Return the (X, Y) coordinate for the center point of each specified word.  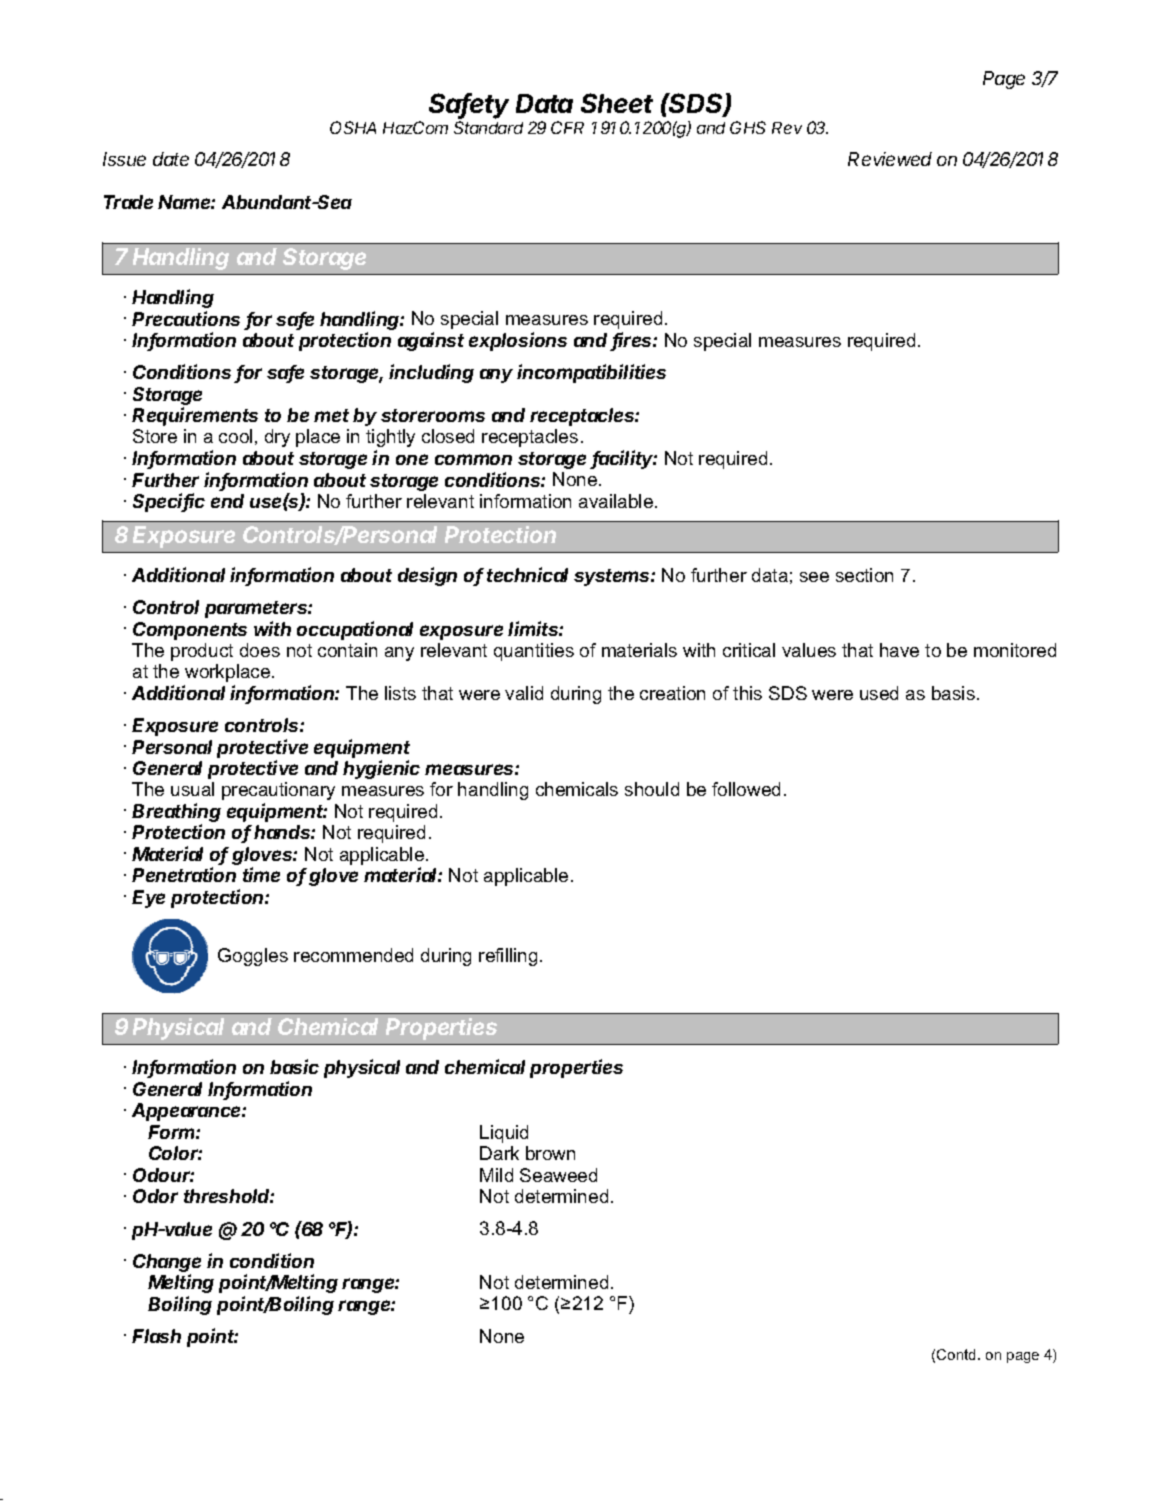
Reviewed (890, 159)
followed (746, 789)
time (261, 874)
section (864, 575)
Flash (156, 1336)
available (616, 501)
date (171, 159)
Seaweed (558, 1175)
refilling (508, 957)
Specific (169, 502)
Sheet (617, 103)
